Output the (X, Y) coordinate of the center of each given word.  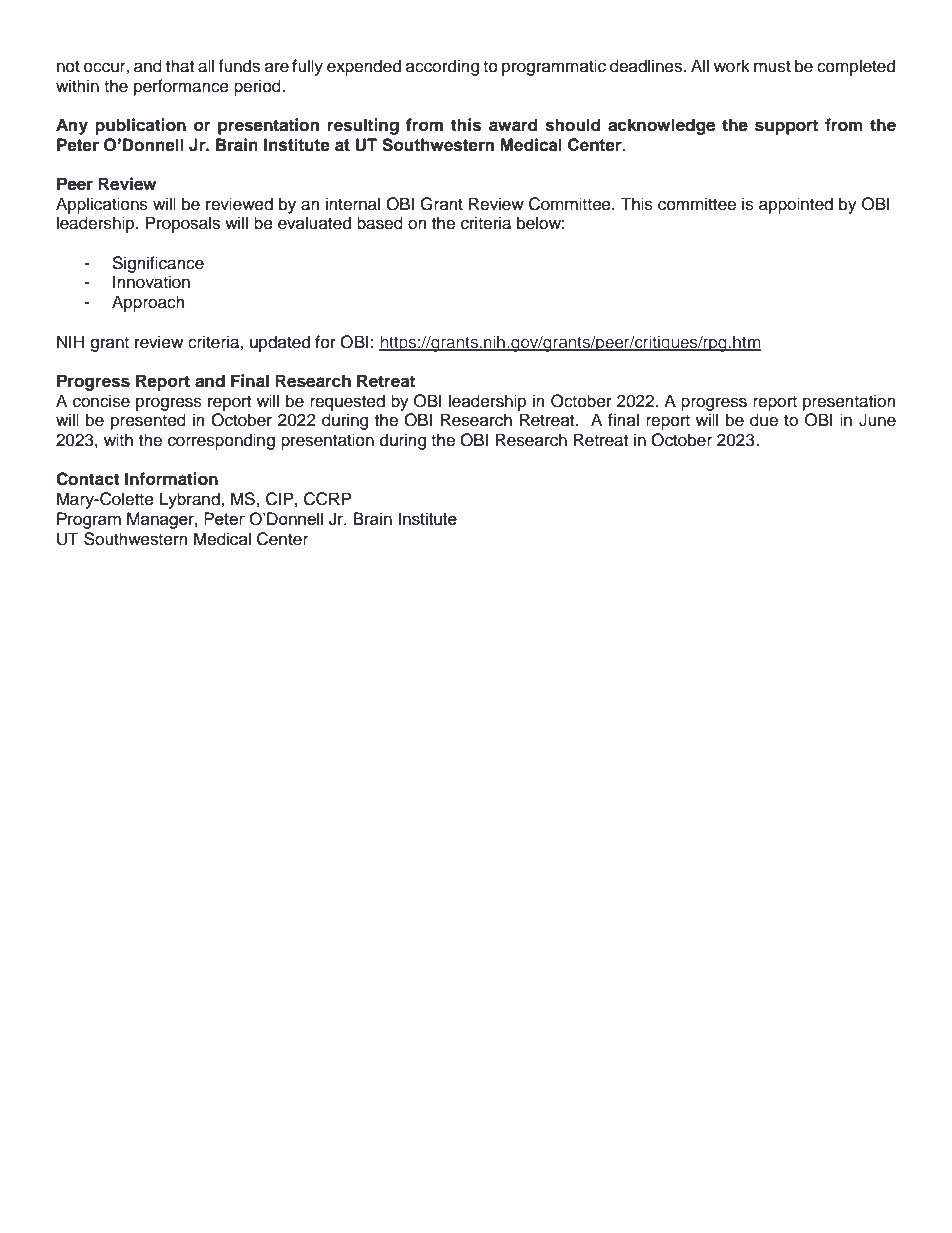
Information (171, 479)
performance (181, 87)
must (772, 67)
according (442, 67)
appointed (796, 205)
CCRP (327, 499)
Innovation (151, 282)
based (380, 223)
